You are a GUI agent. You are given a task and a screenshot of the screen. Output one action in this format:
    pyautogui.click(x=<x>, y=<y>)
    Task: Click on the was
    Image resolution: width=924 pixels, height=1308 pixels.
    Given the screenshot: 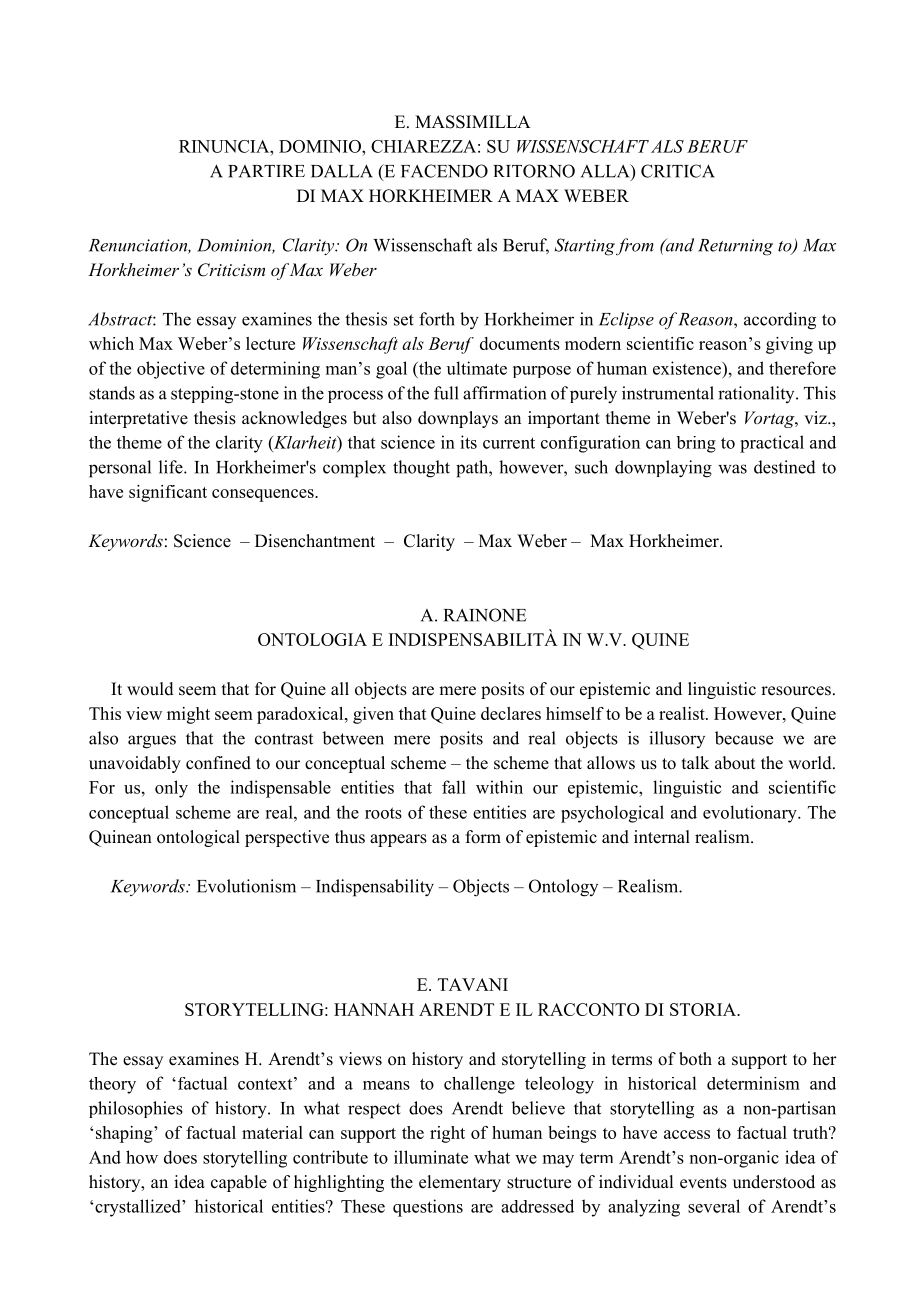 What is the action you would take?
    pyautogui.click(x=732, y=469)
